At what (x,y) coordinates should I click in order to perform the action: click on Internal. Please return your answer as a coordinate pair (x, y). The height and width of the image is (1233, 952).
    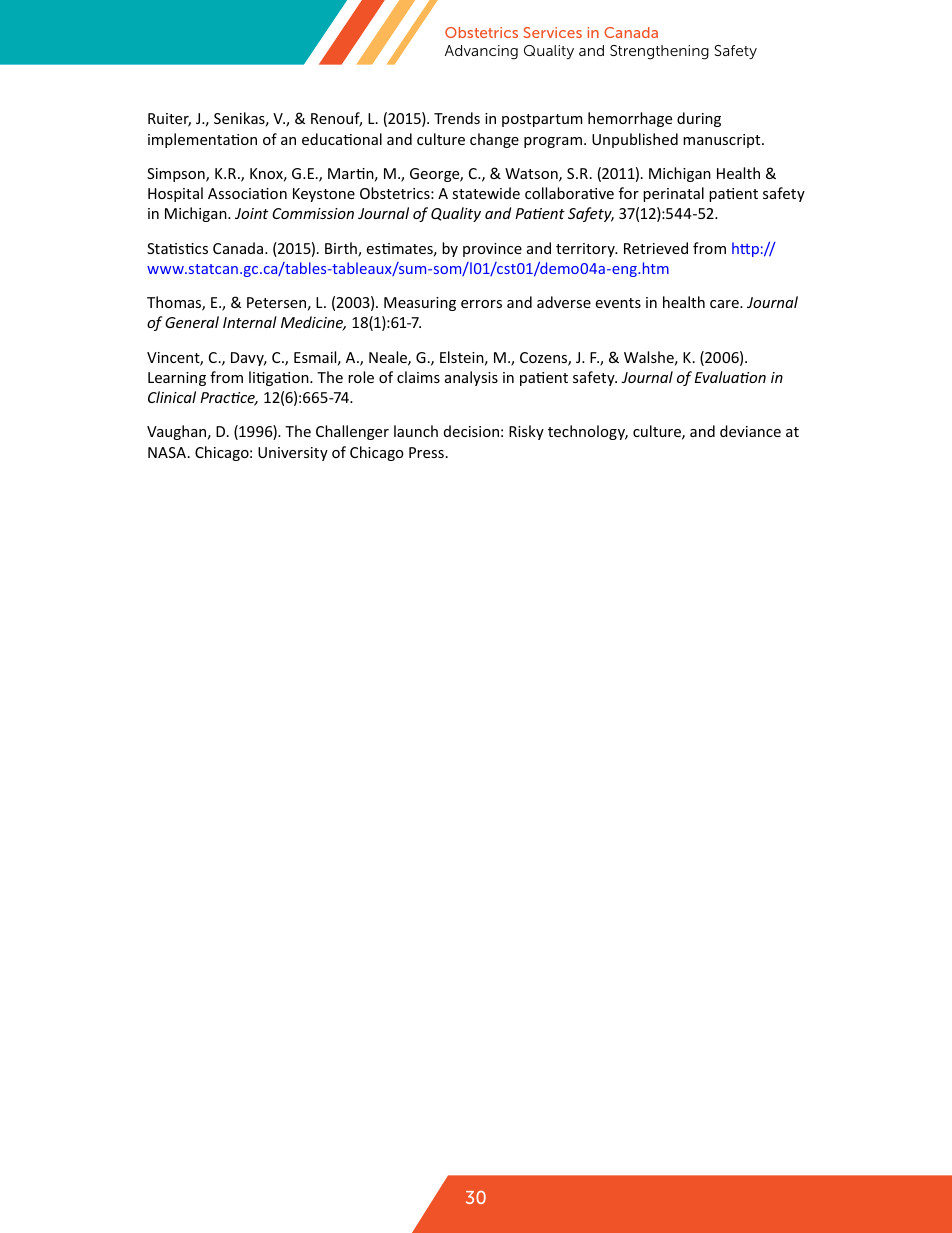
    Looking at the image, I should click on (250, 322).
